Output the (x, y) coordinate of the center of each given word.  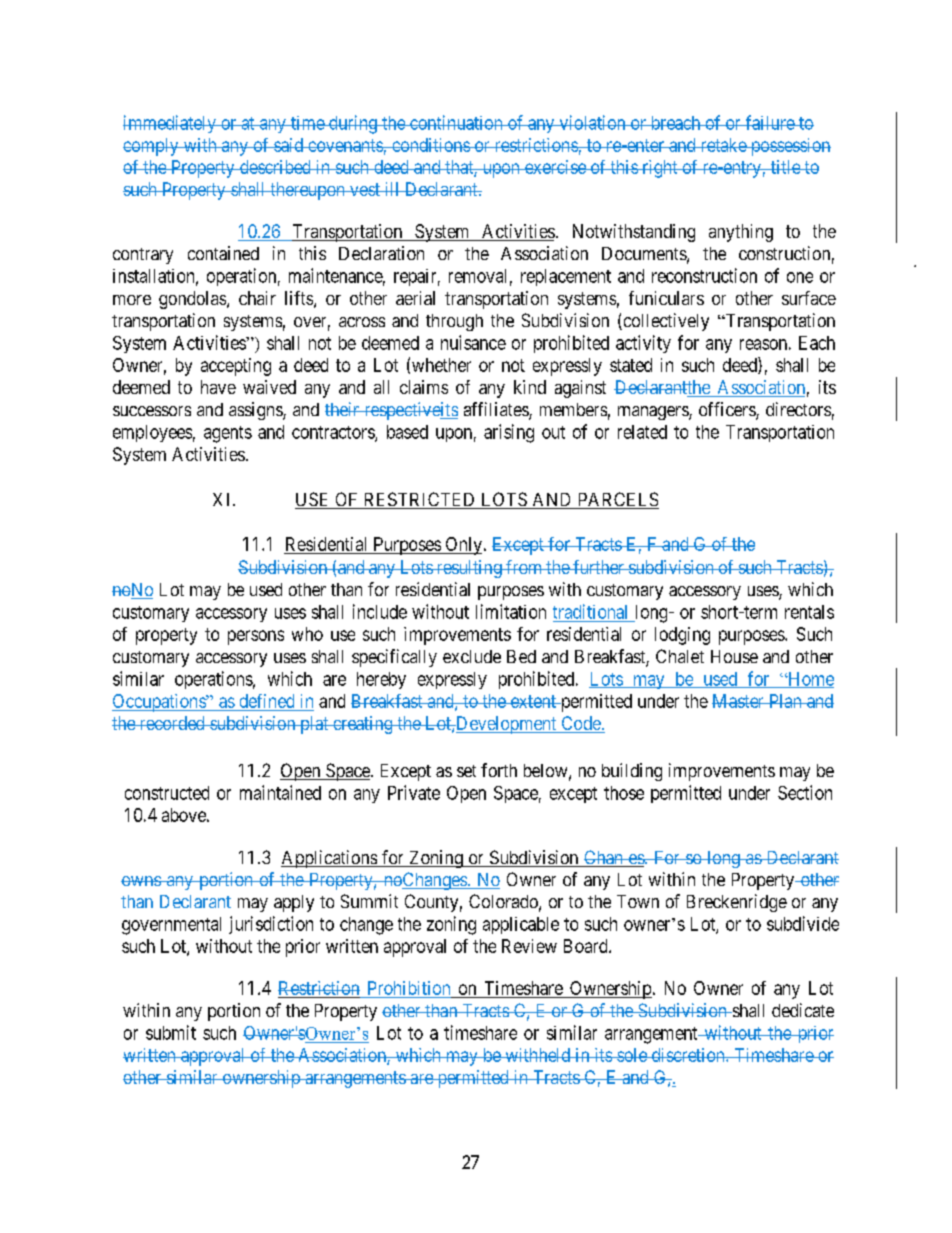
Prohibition (409, 989)
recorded (172, 723)
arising (509, 433)
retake (723, 145)
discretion (688, 1055)
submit (171, 1032)
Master (739, 701)
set (466, 771)
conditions (430, 145)
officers (728, 410)
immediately (170, 124)
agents (228, 434)
